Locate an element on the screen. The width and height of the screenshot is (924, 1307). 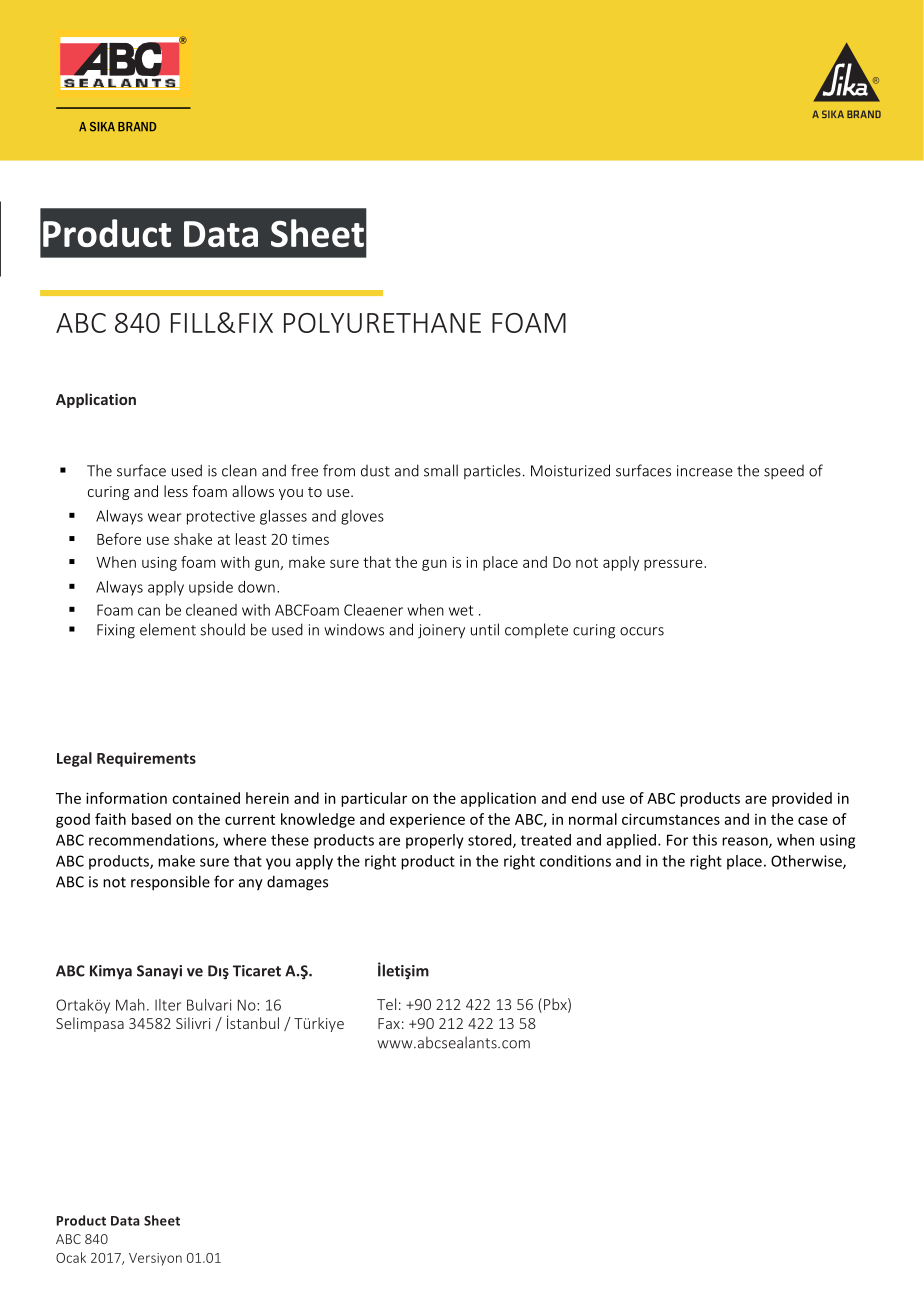
increase is located at coordinates (705, 471).
